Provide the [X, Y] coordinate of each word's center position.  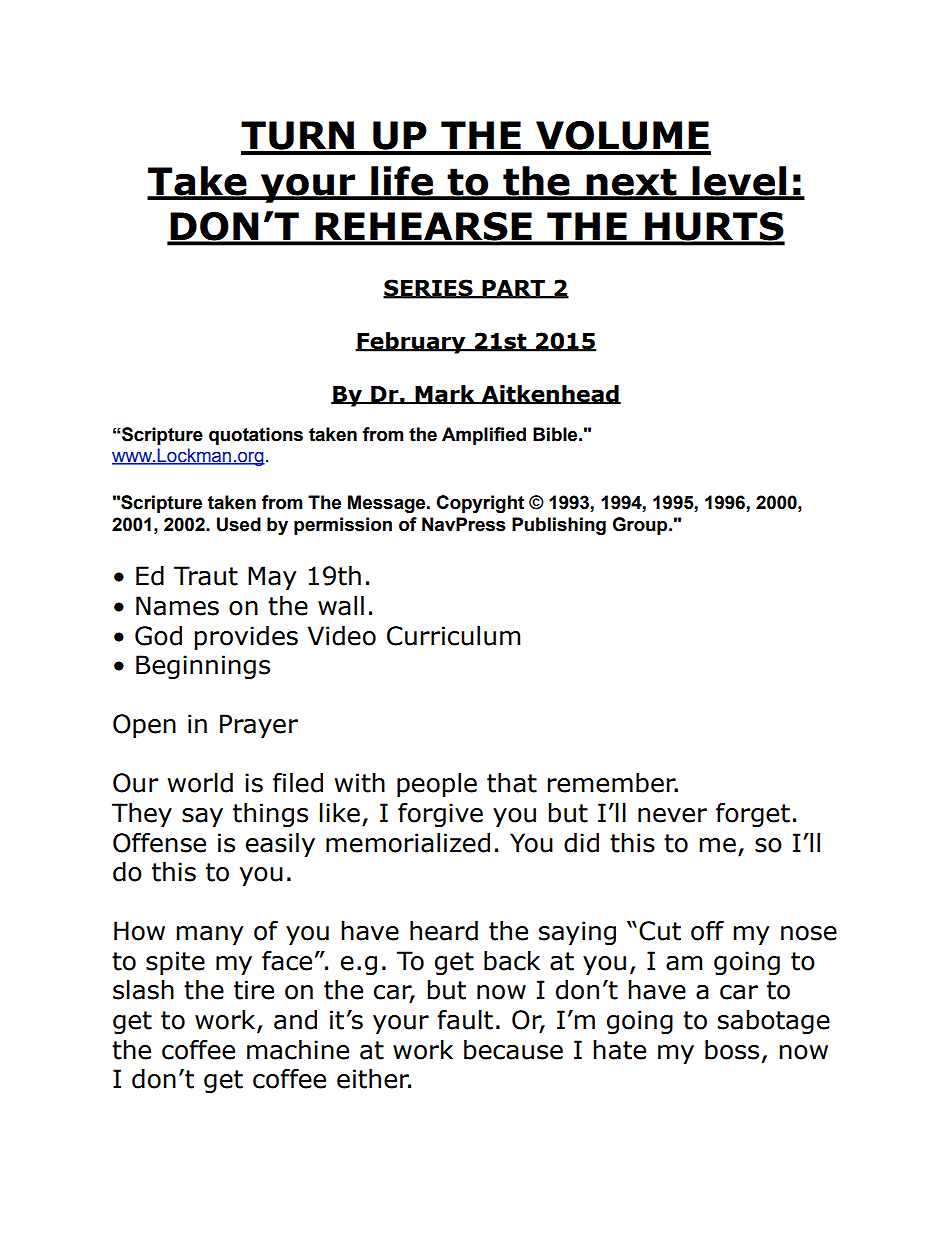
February [412, 343]
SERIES [429, 289]
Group [641, 526]
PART [513, 289]
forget [753, 815]
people [437, 785]
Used [239, 524]
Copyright [480, 504]
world [200, 783]
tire [254, 990]
